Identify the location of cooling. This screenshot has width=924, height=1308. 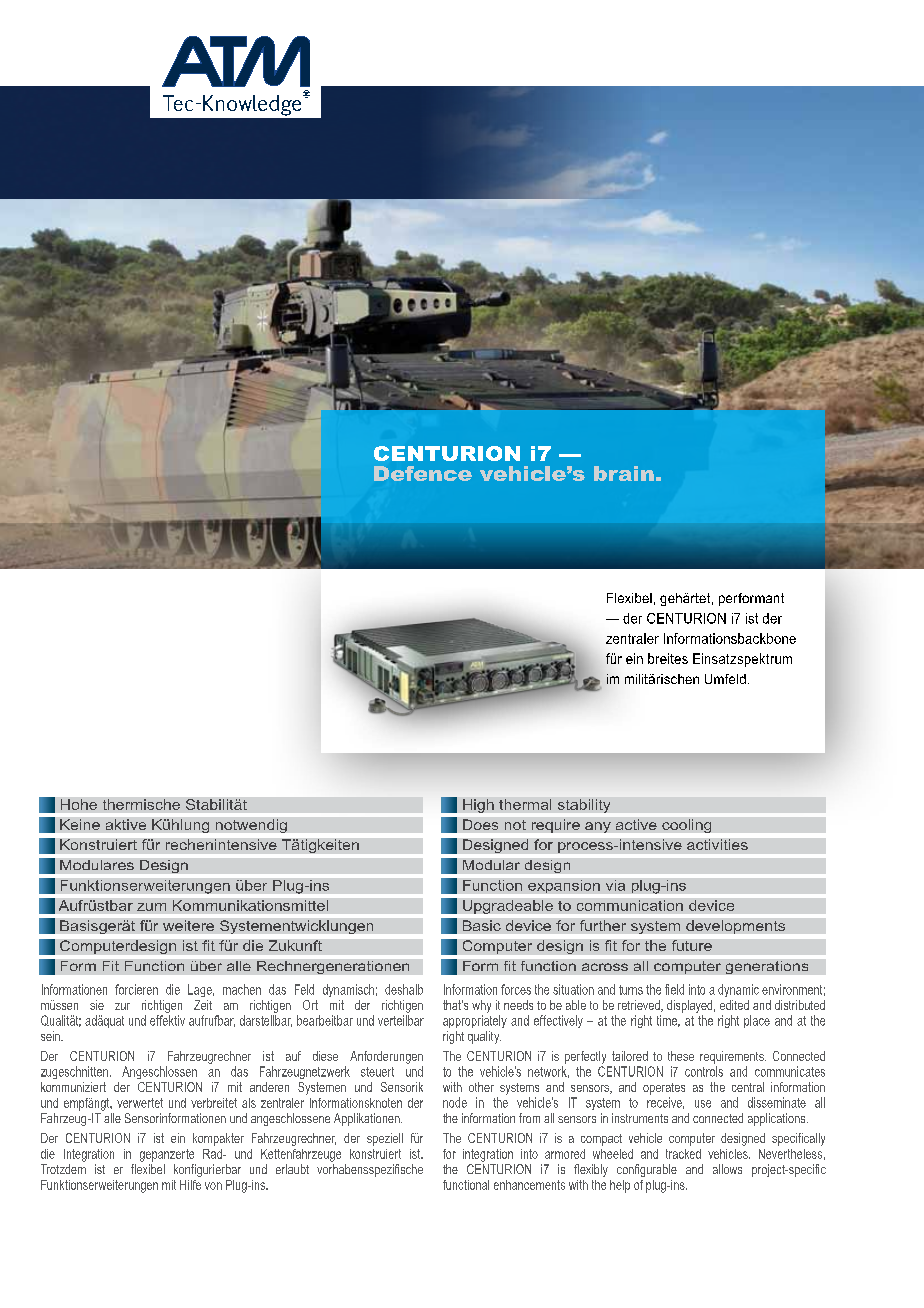
(686, 826).
